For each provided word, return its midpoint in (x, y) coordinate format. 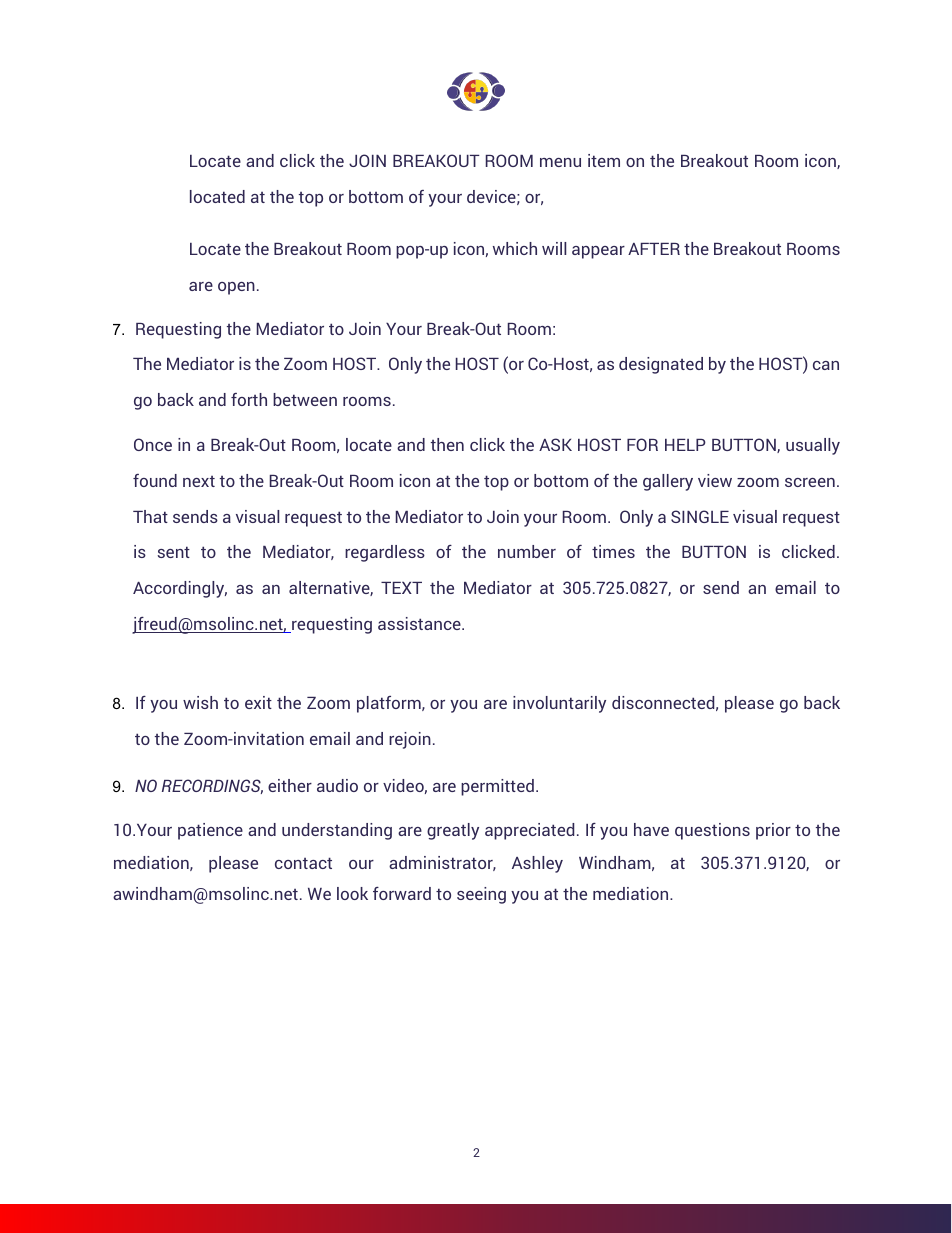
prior (773, 831)
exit (258, 702)
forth (249, 399)
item (604, 160)
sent (174, 552)
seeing (481, 895)
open (236, 288)
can (826, 365)
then (447, 444)
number (527, 551)
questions (712, 831)
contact (303, 863)
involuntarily (559, 704)
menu (560, 162)
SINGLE (700, 516)
